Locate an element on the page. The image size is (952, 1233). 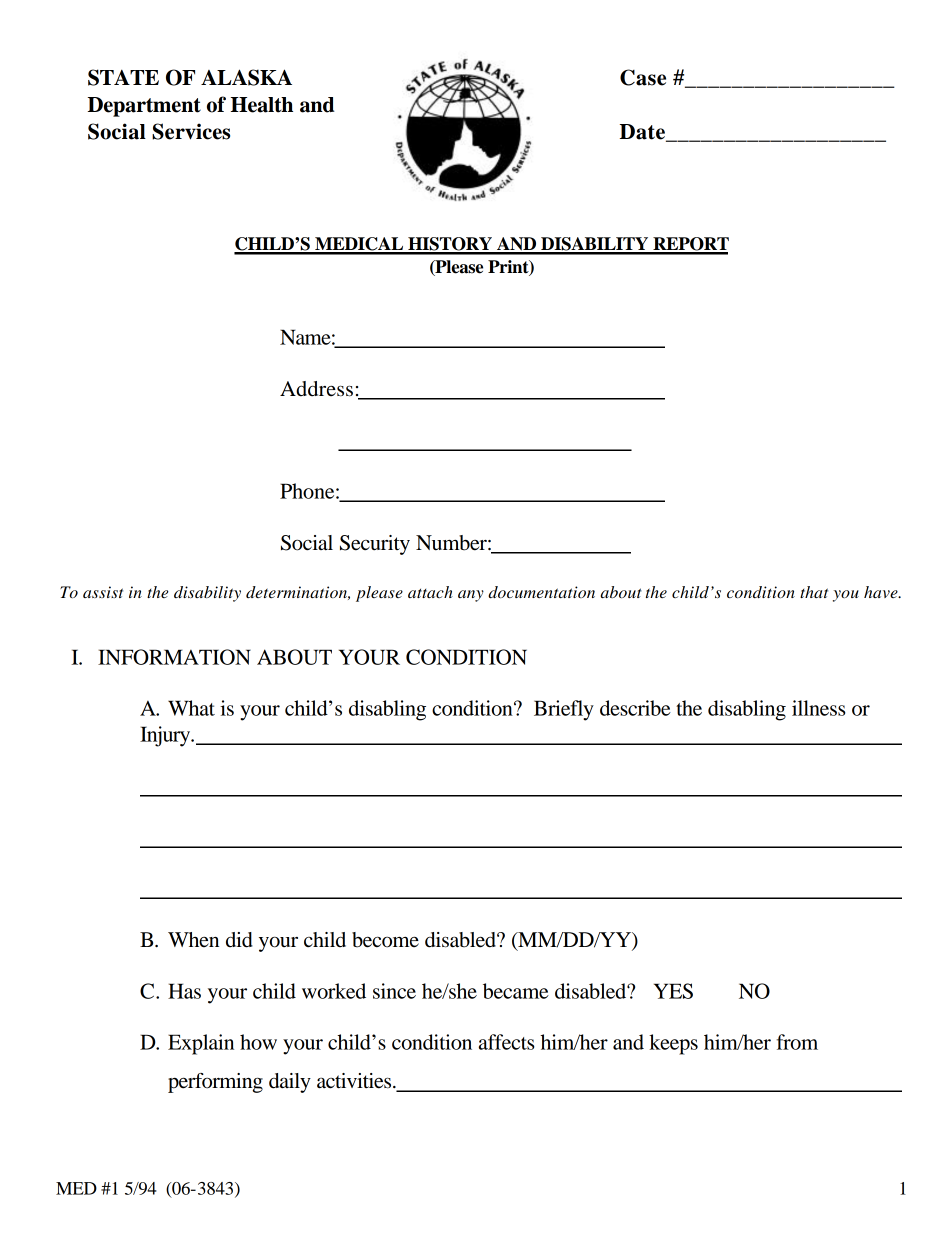
Injury is located at coordinates (166, 736).
